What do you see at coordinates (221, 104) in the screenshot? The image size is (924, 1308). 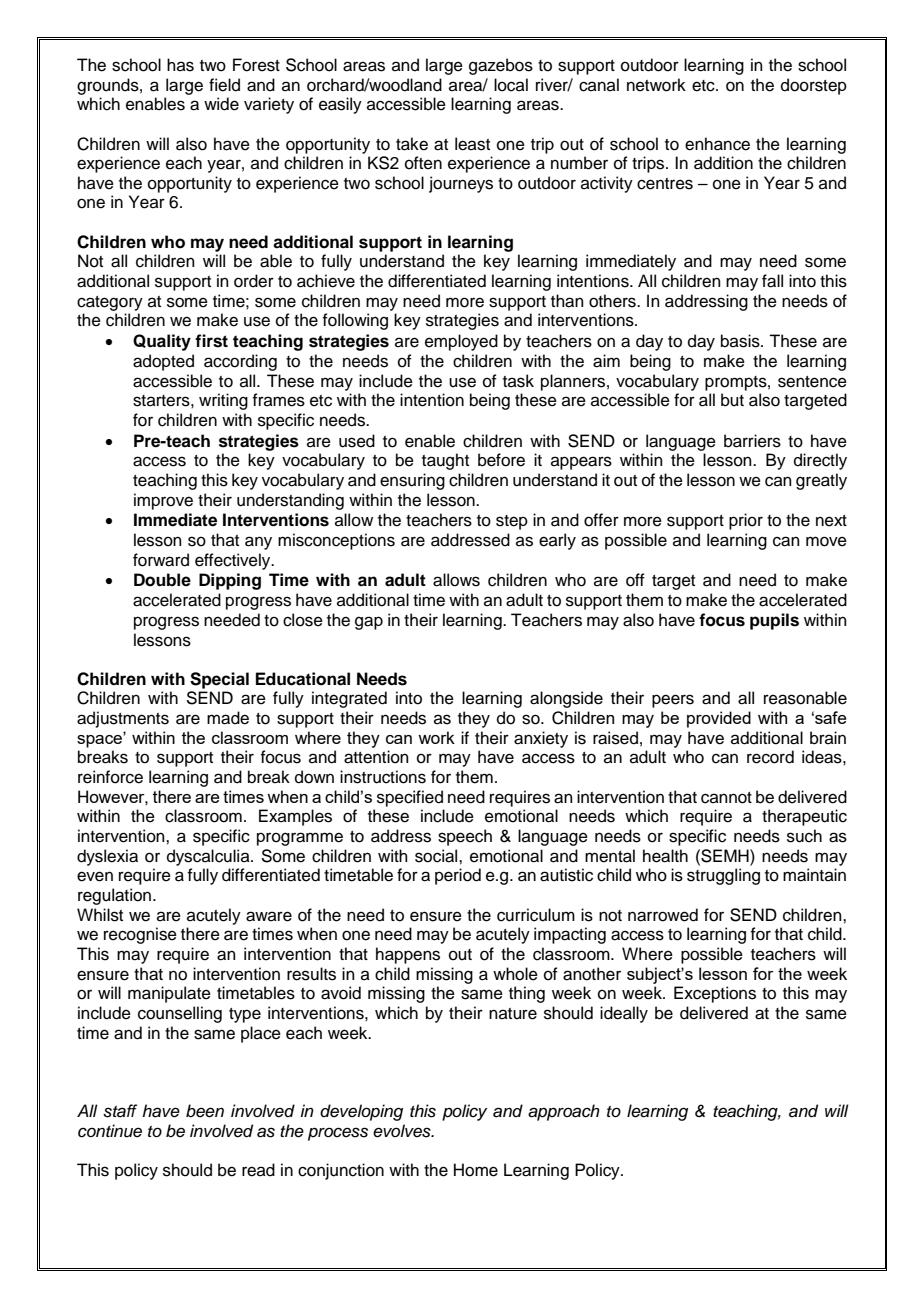 I see `wide` at bounding box center [221, 104].
